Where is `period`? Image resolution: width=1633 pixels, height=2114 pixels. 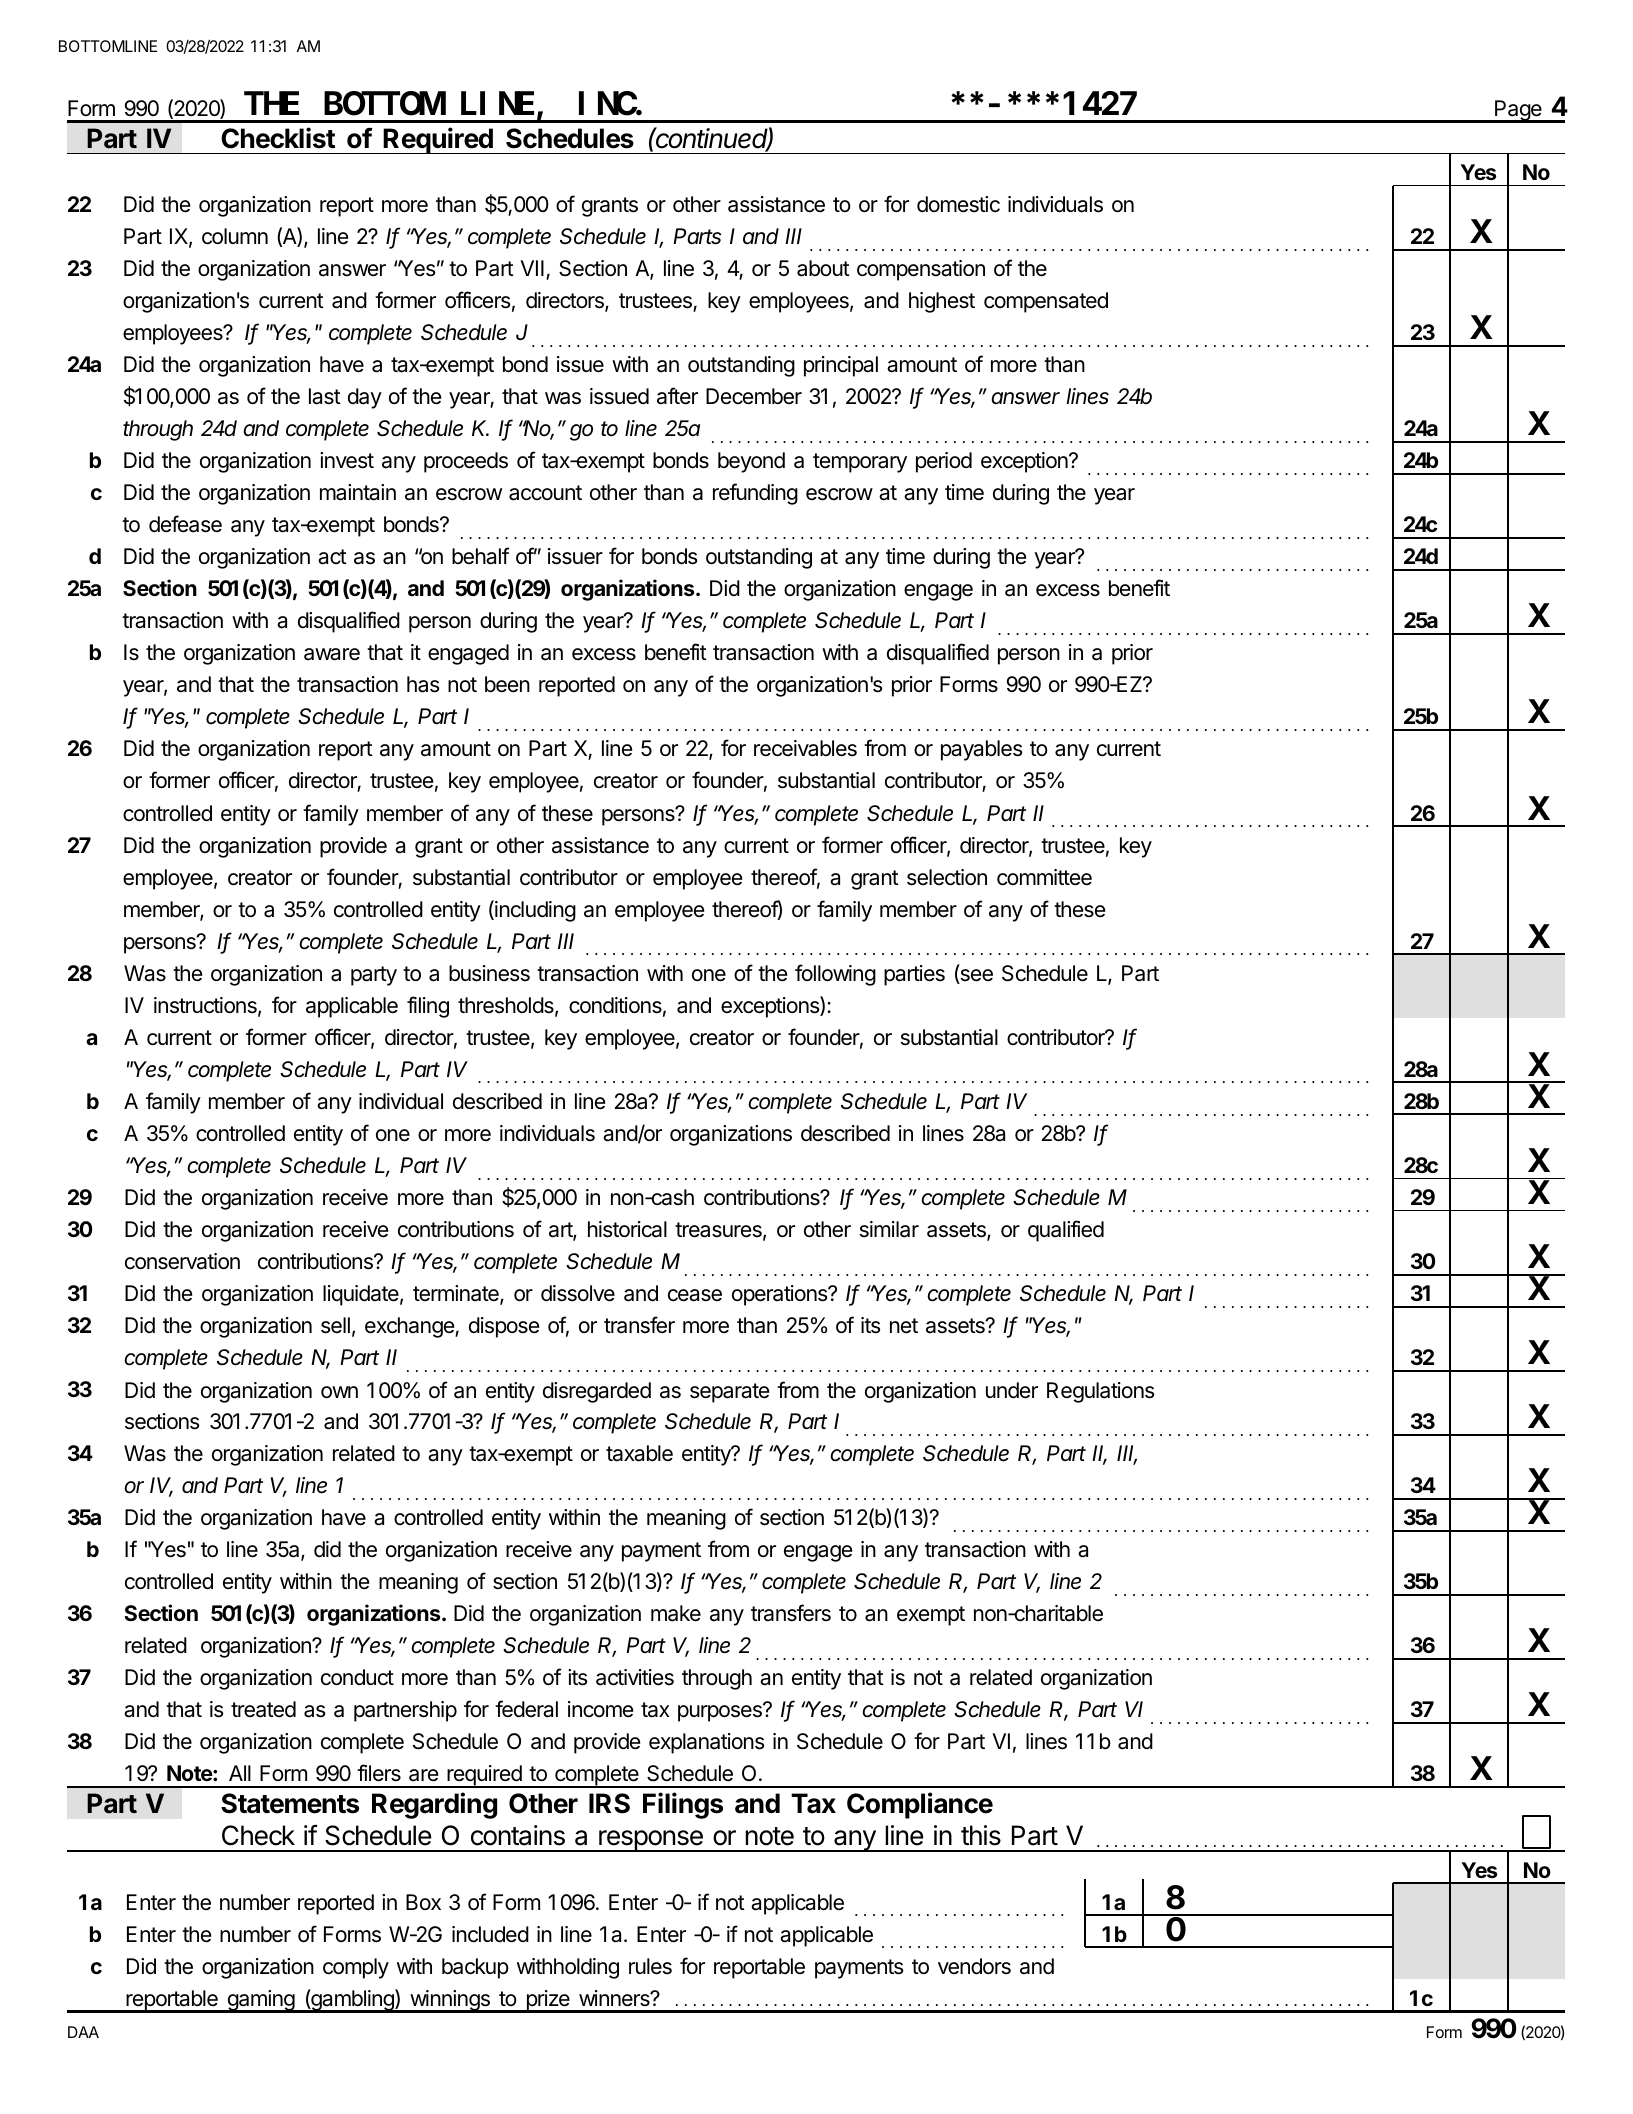 period is located at coordinates (944, 462).
